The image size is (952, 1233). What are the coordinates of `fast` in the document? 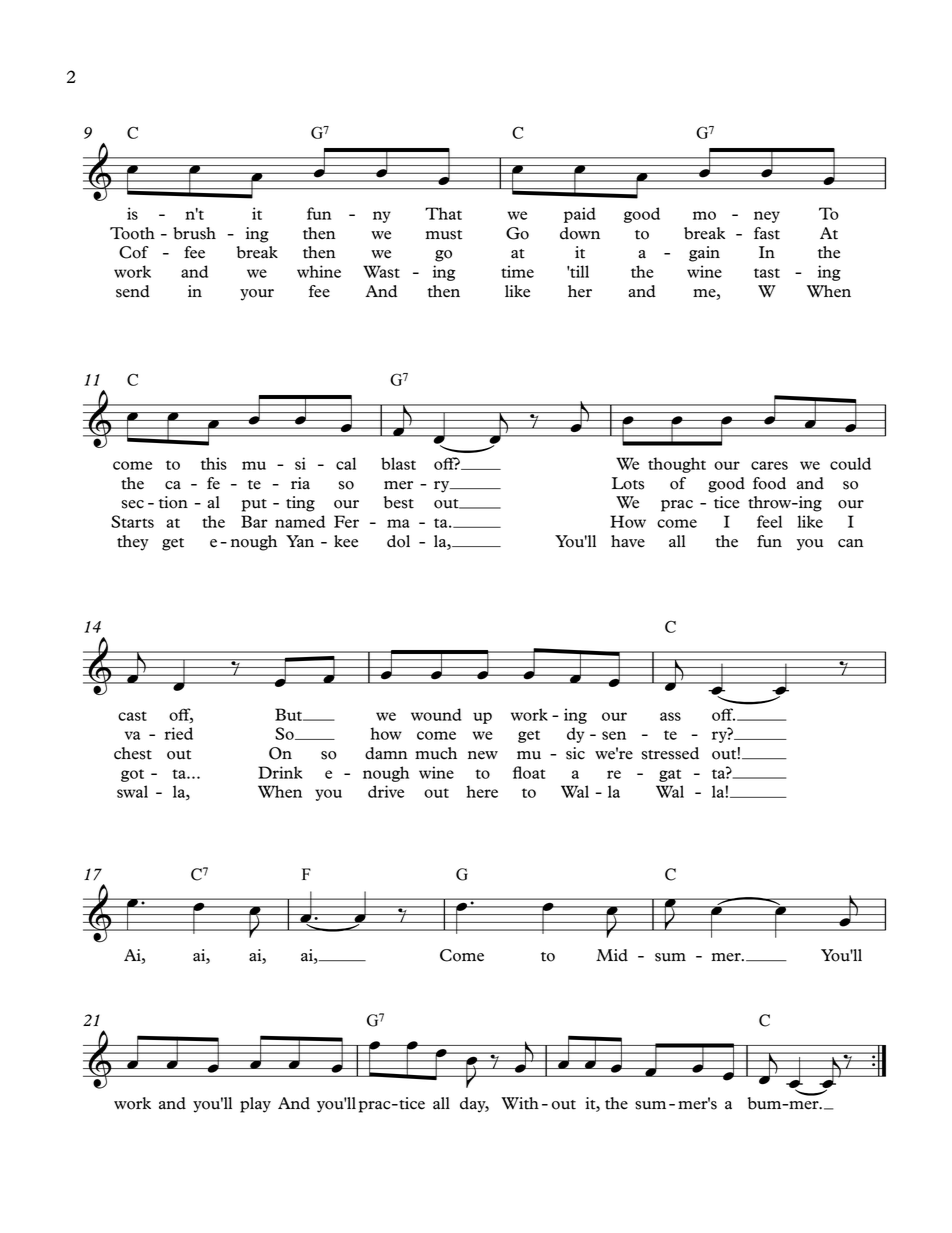 It's located at (767, 233).
